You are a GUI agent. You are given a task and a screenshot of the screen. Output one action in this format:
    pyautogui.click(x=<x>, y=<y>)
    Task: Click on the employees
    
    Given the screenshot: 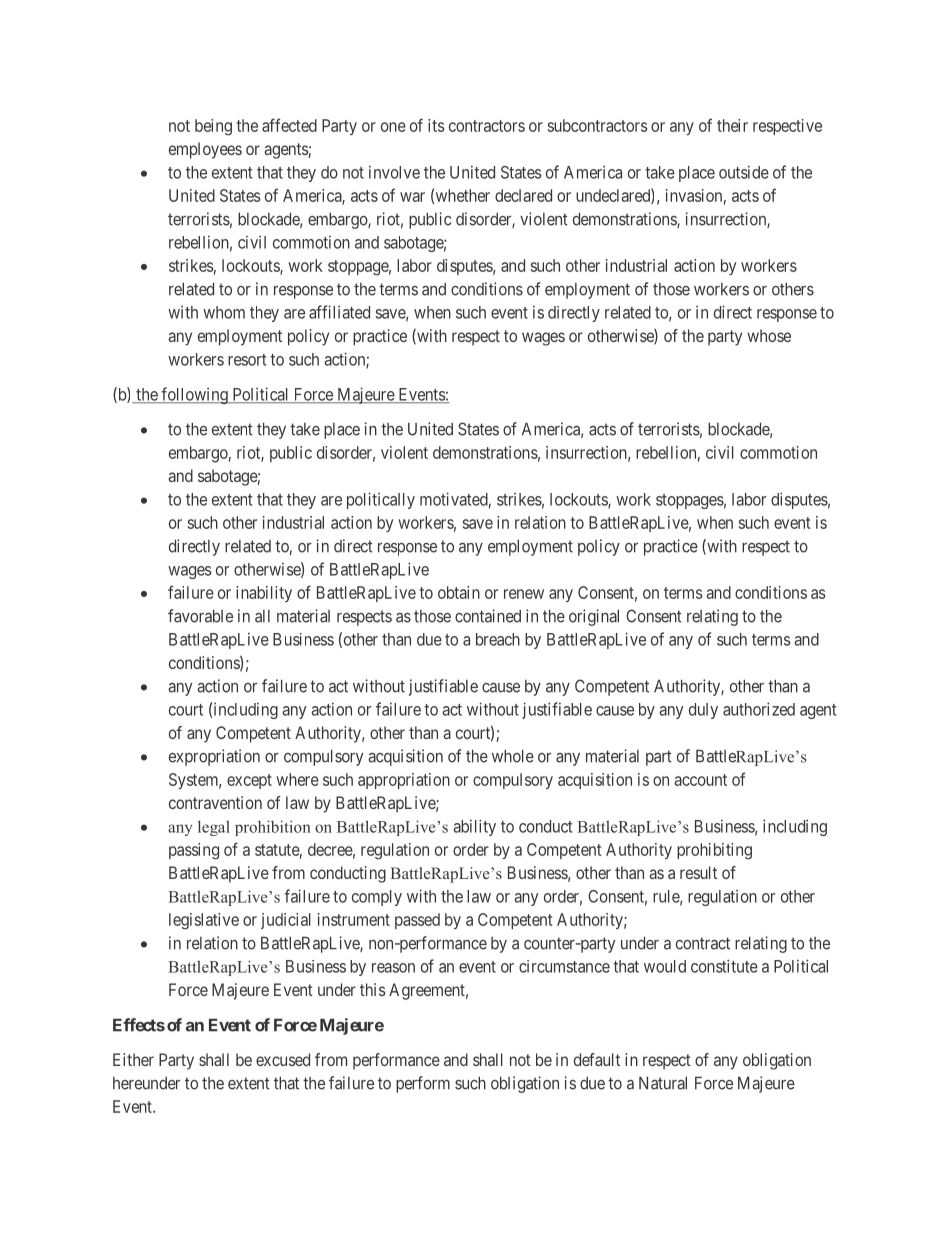 What is the action you would take?
    pyautogui.click(x=205, y=150)
